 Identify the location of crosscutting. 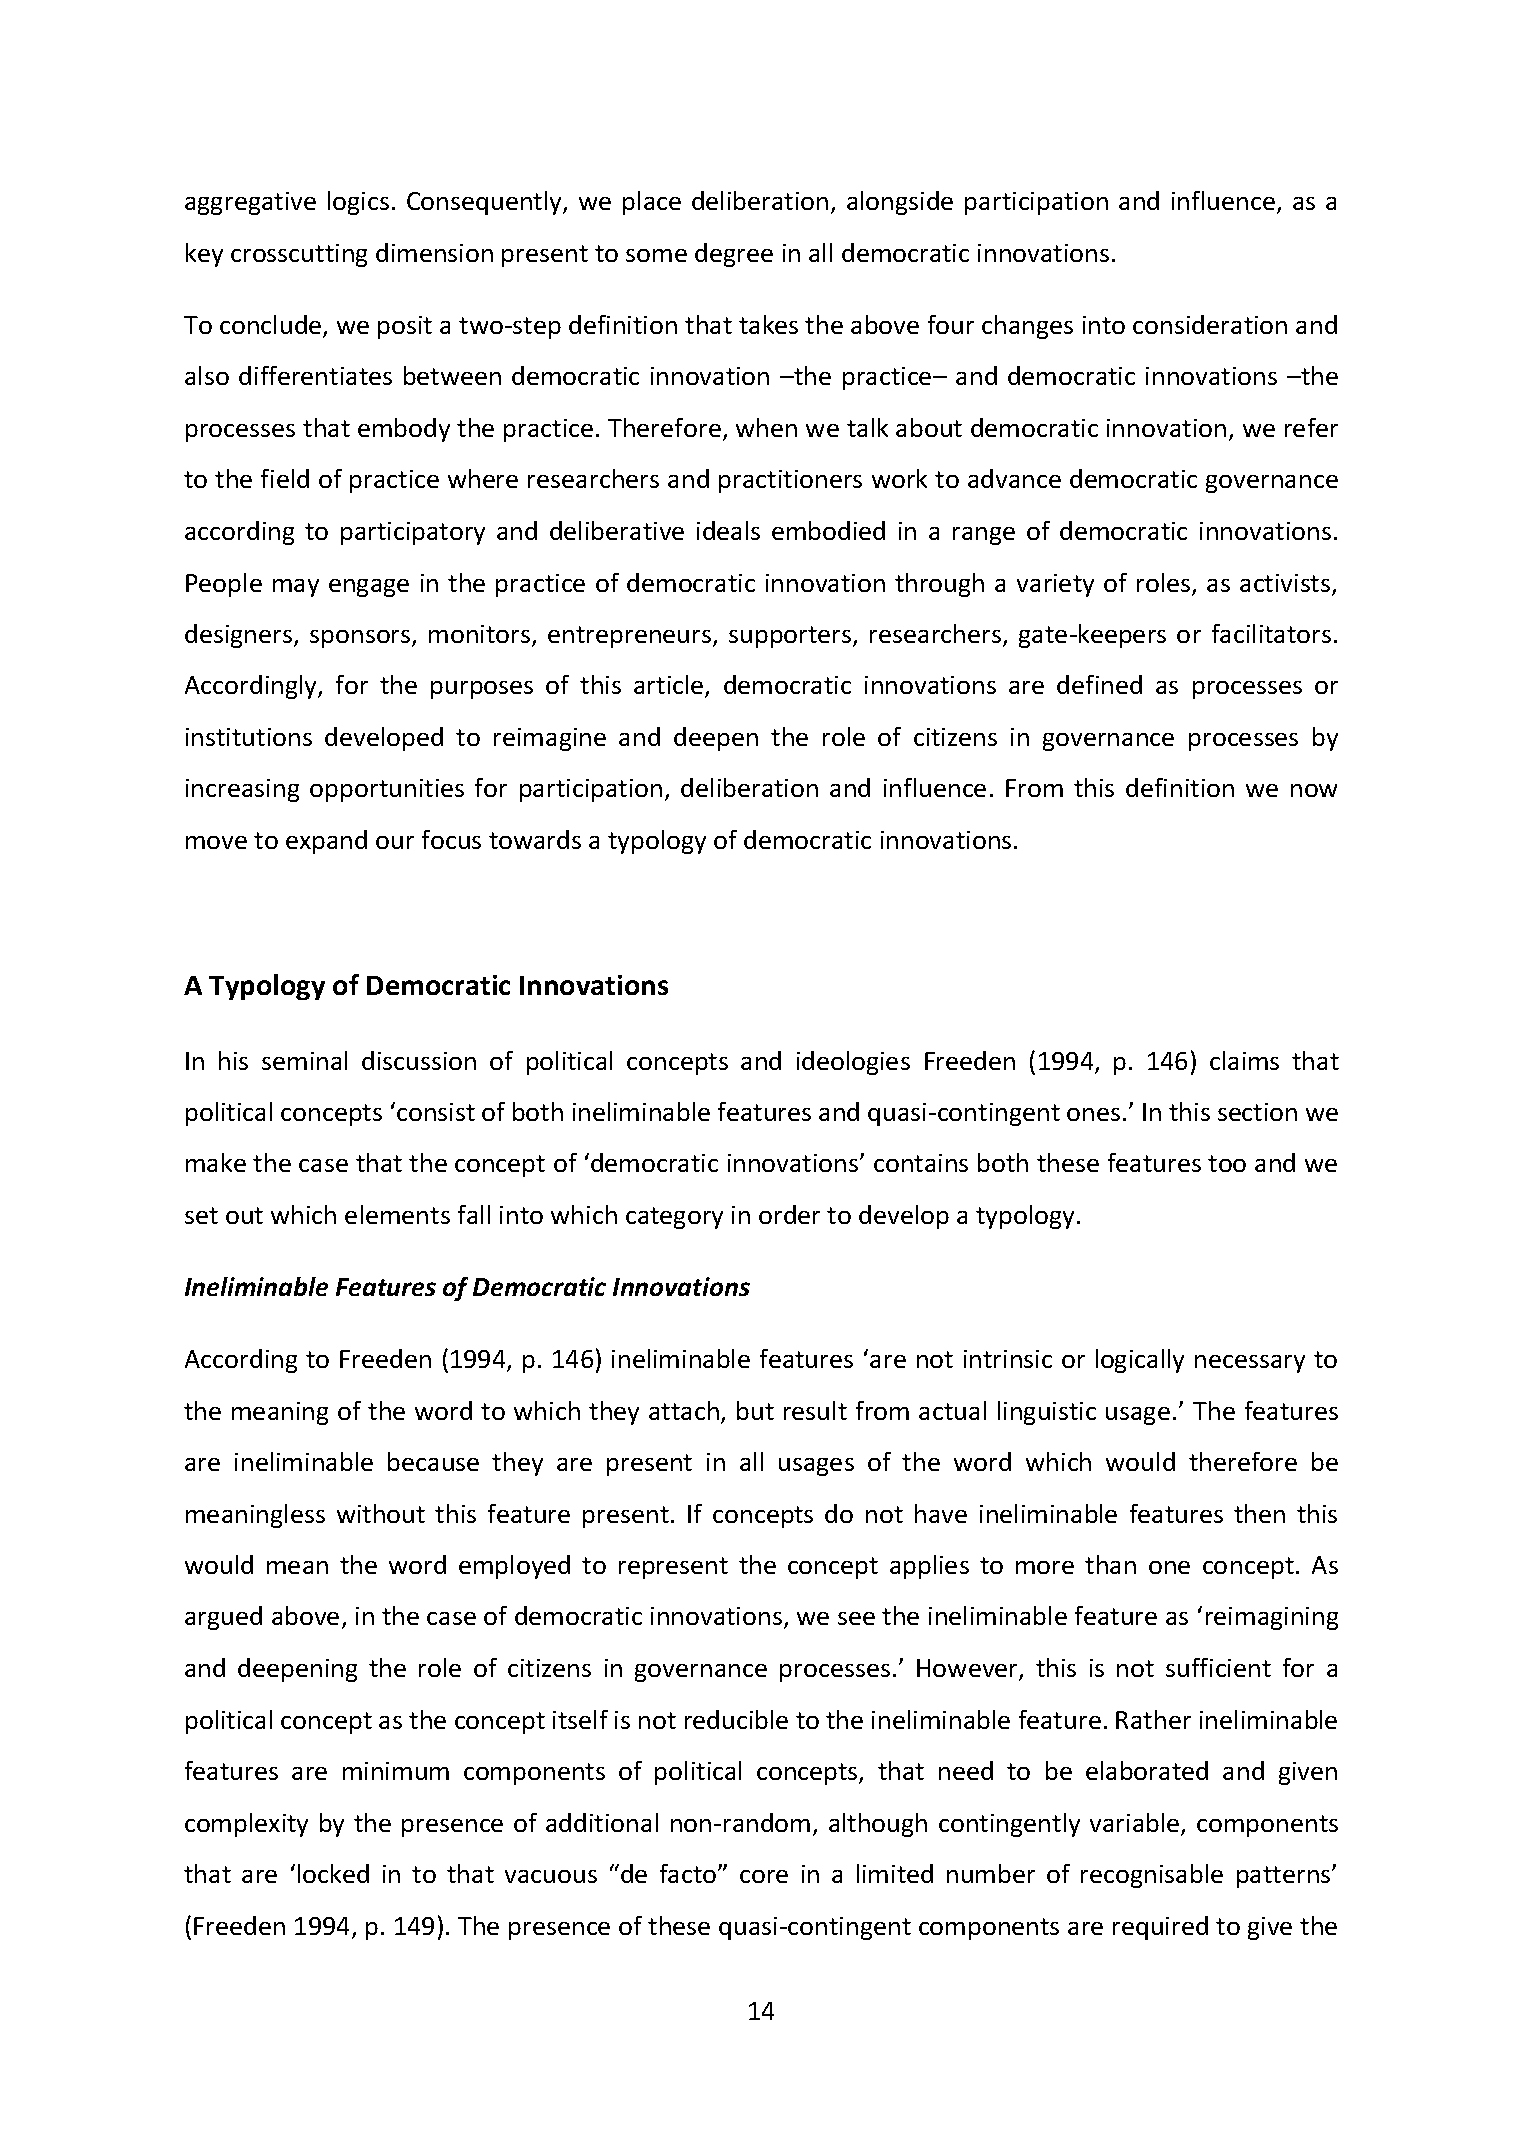
(299, 255).
